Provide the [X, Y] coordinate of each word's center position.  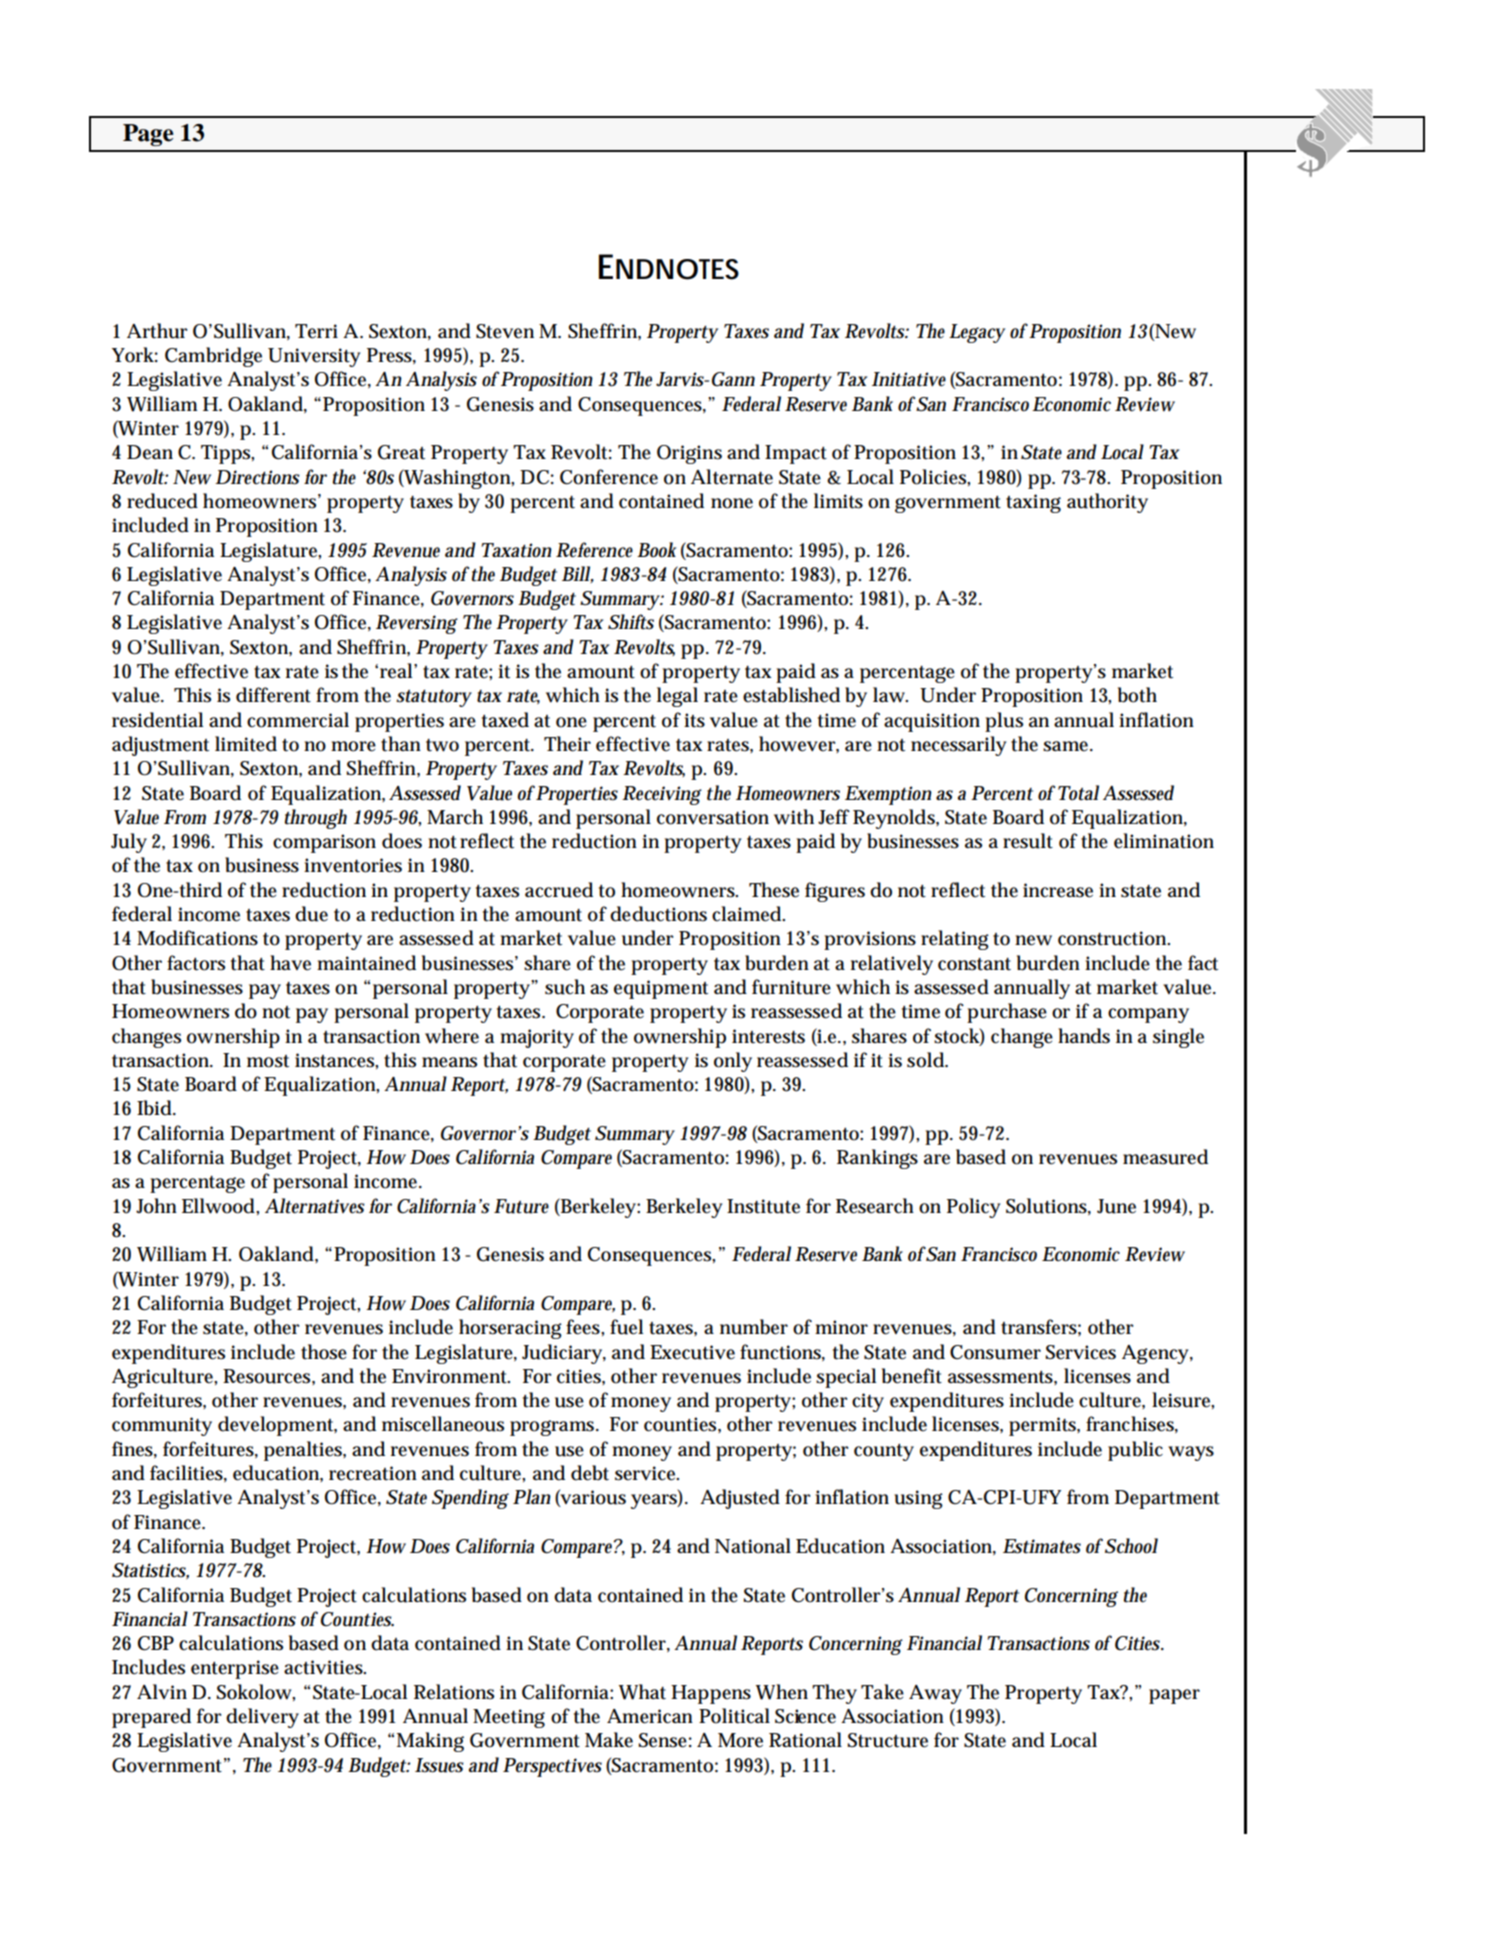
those [324, 1352]
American [650, 1716]
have [290, 963]
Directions [257, 477]
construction [1114, 938]
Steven [505, 331]
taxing [1033, 503]
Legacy [977, 333]
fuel [627, 1327]
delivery [262, 1718]
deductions [658, 914]
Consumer [995, 1352]
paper [1174, 1696]
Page [148, 135]
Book [656, 550]
